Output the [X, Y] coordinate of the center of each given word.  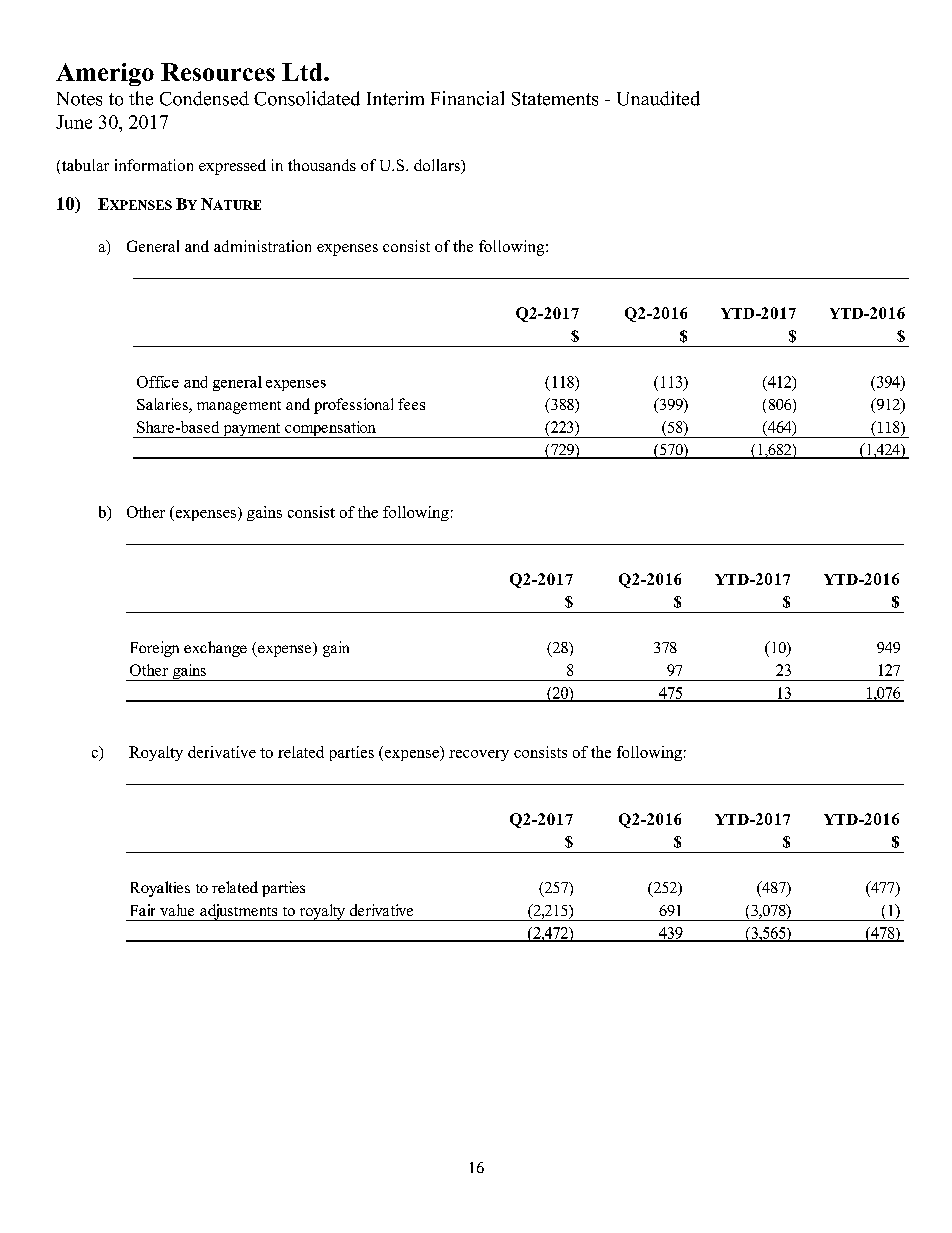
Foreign [155, 649]
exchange [215, 649]
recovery [479, 755]
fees [411, 404]
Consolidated [307, 98]
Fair [143, 910]
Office [158, 382]
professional [353, 406]
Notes [79, 99]
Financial [467, 98]
